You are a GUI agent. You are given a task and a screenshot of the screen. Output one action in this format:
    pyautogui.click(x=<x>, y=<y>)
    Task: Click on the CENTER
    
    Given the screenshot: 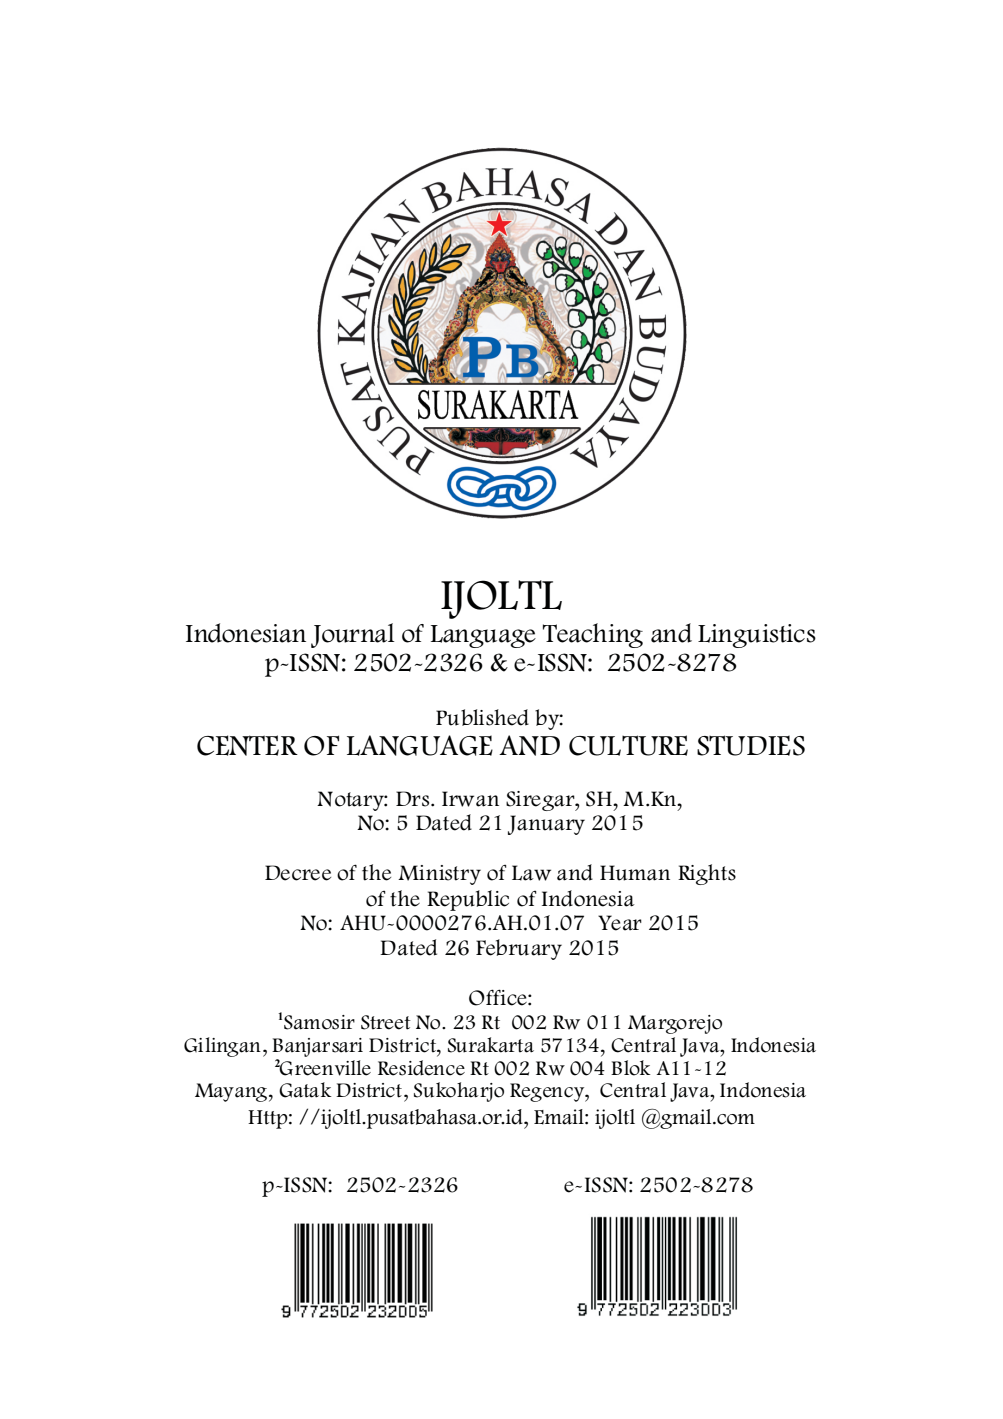 What is the action you would take?
    pyautogui.click(x=247, y=745)
